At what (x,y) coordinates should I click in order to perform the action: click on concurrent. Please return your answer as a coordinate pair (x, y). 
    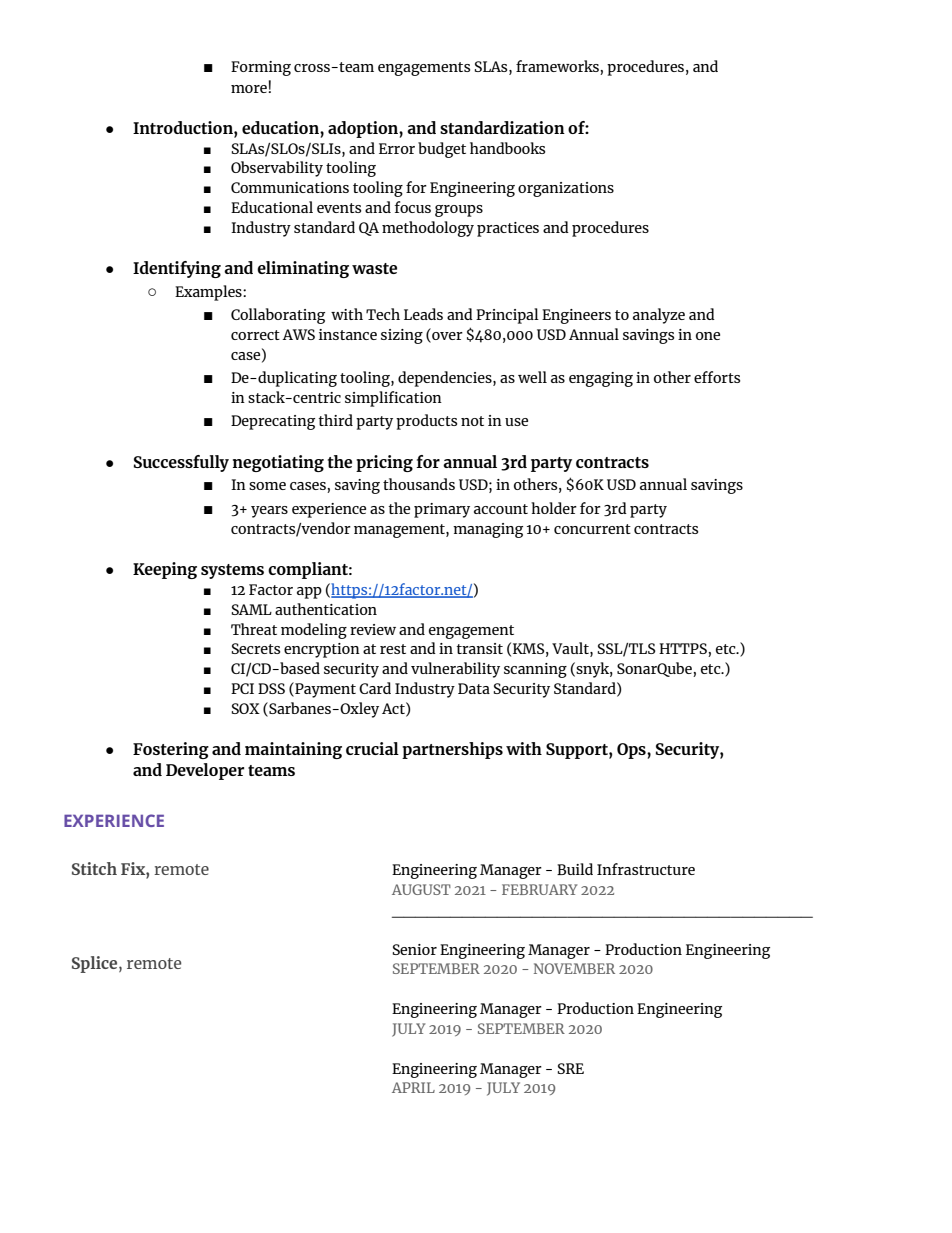
    Looking at the image, I should click on (592, 529).
